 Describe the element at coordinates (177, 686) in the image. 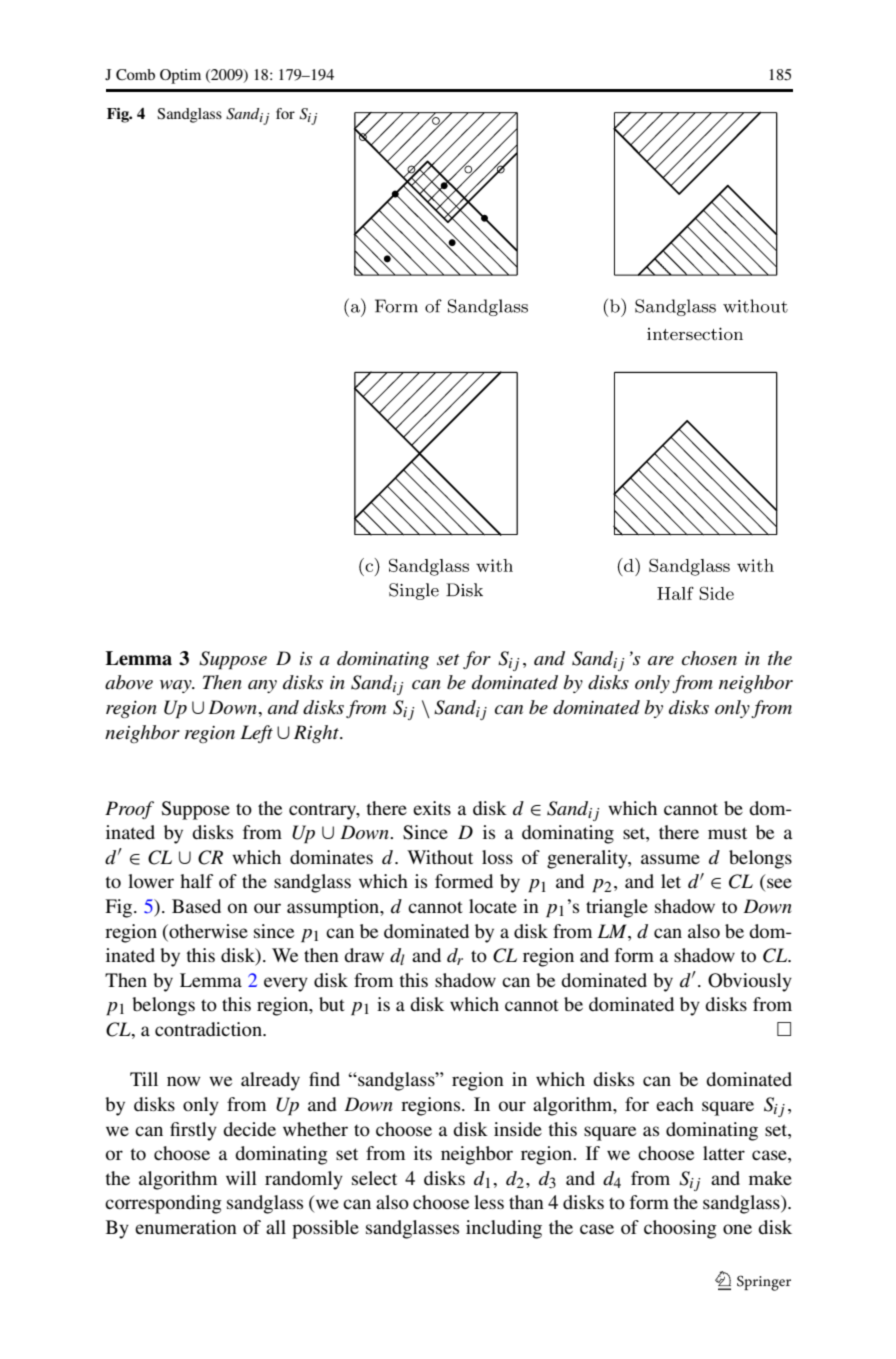

I see `way` at that location.
